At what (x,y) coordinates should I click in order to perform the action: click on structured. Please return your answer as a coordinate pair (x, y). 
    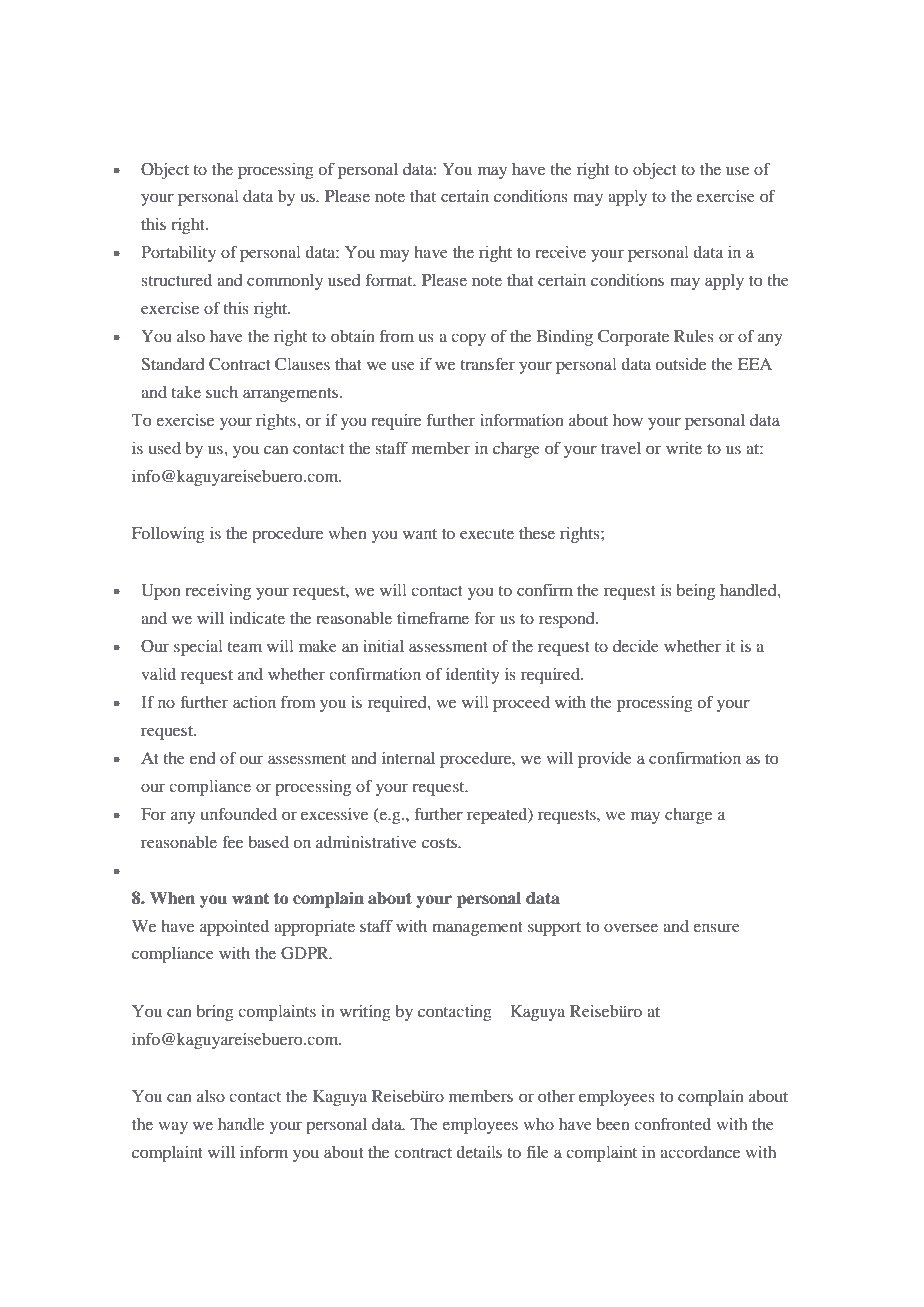
    Looking at the image, I should click on (177, 280).
